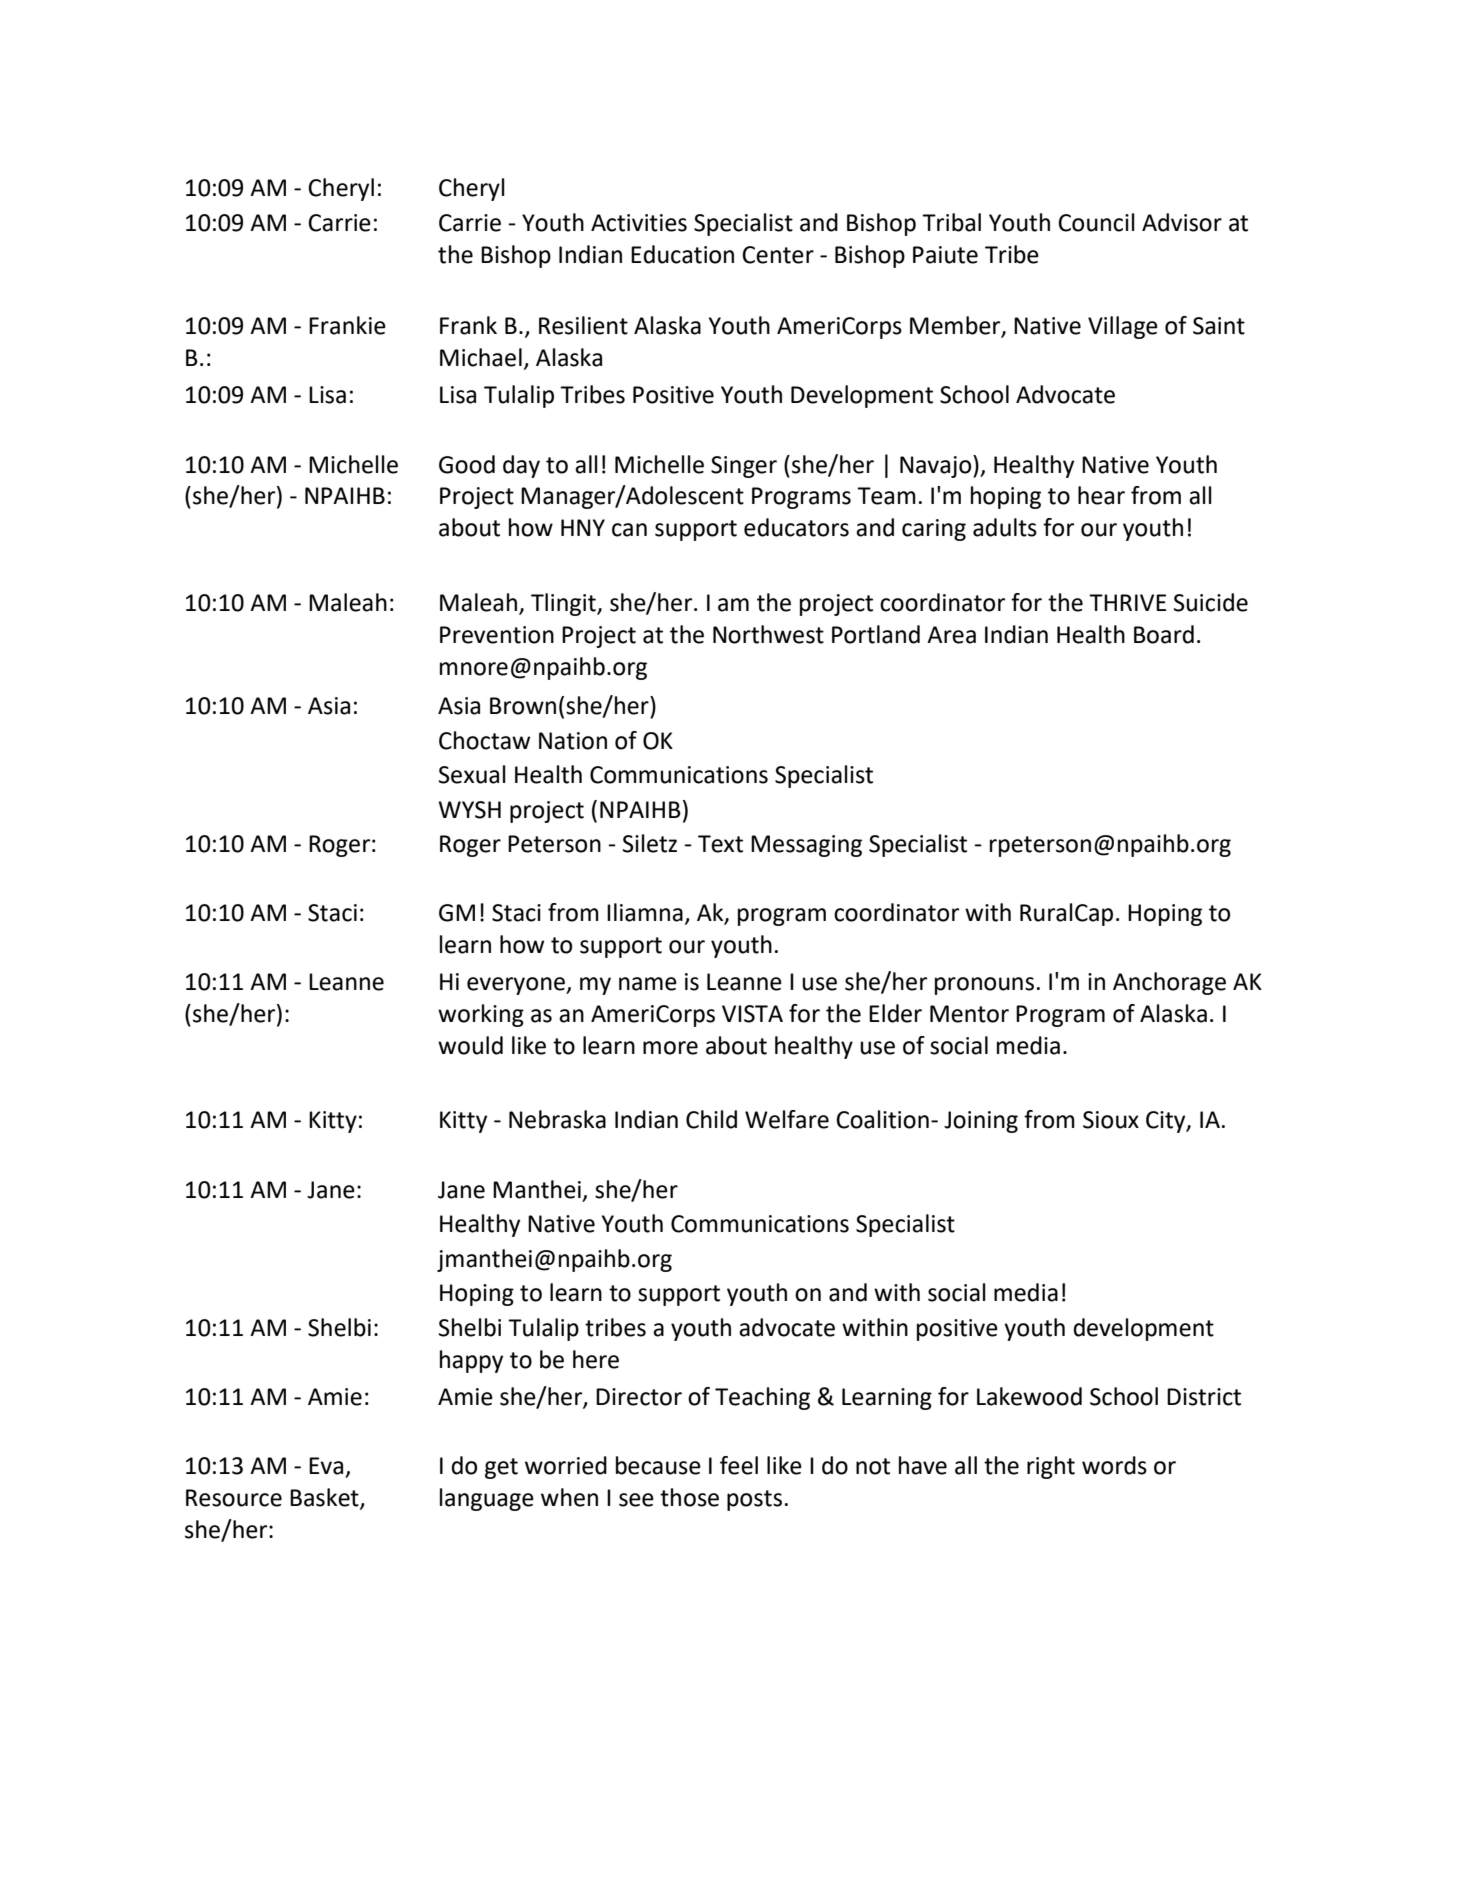  What do you see at coordinates (481, 357) in the screenshot?
I see `Michael` at bounding box center [481, 357].
